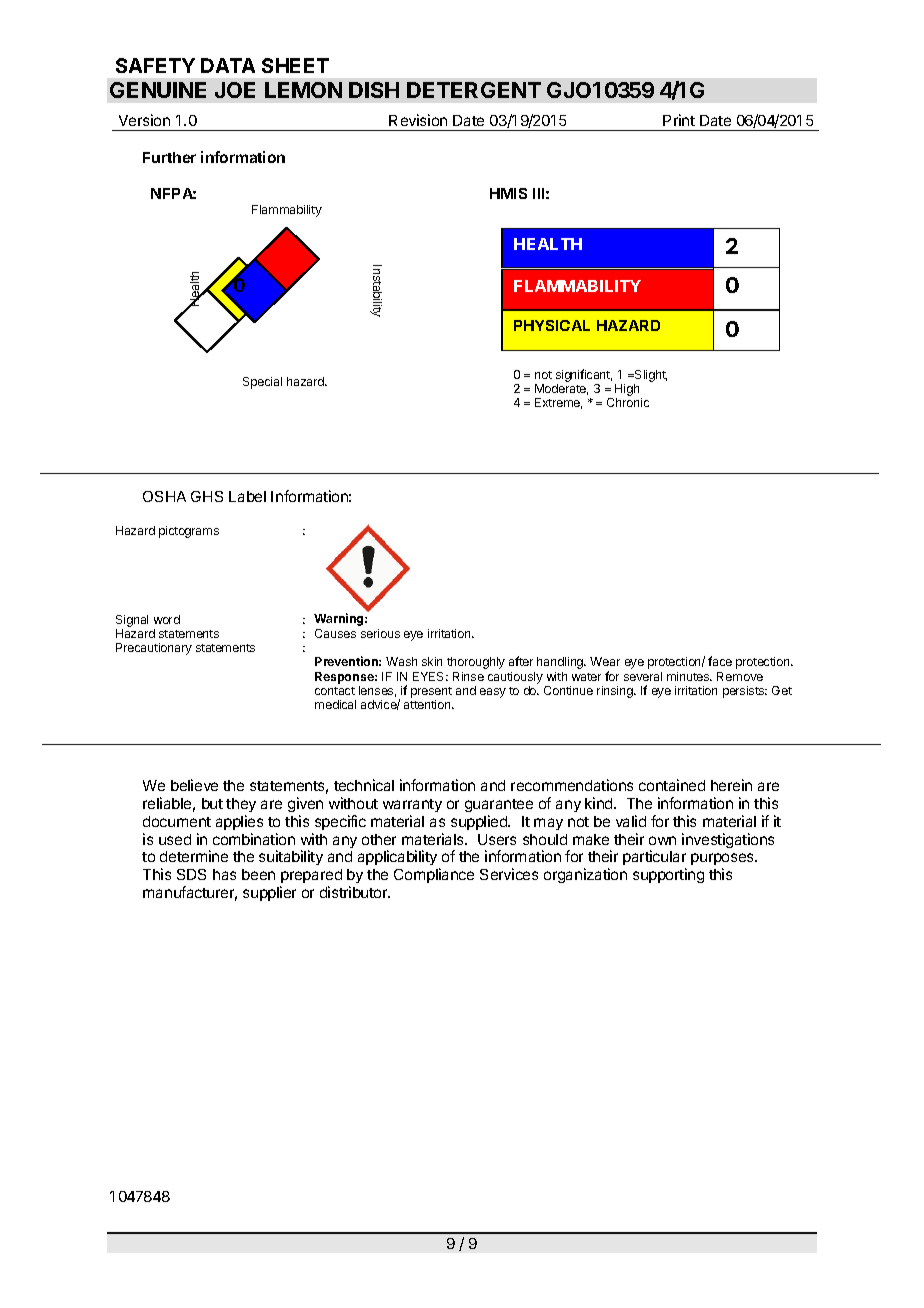 The image size is (924, 1308). I want to click on Slight, so click(650, 377).
